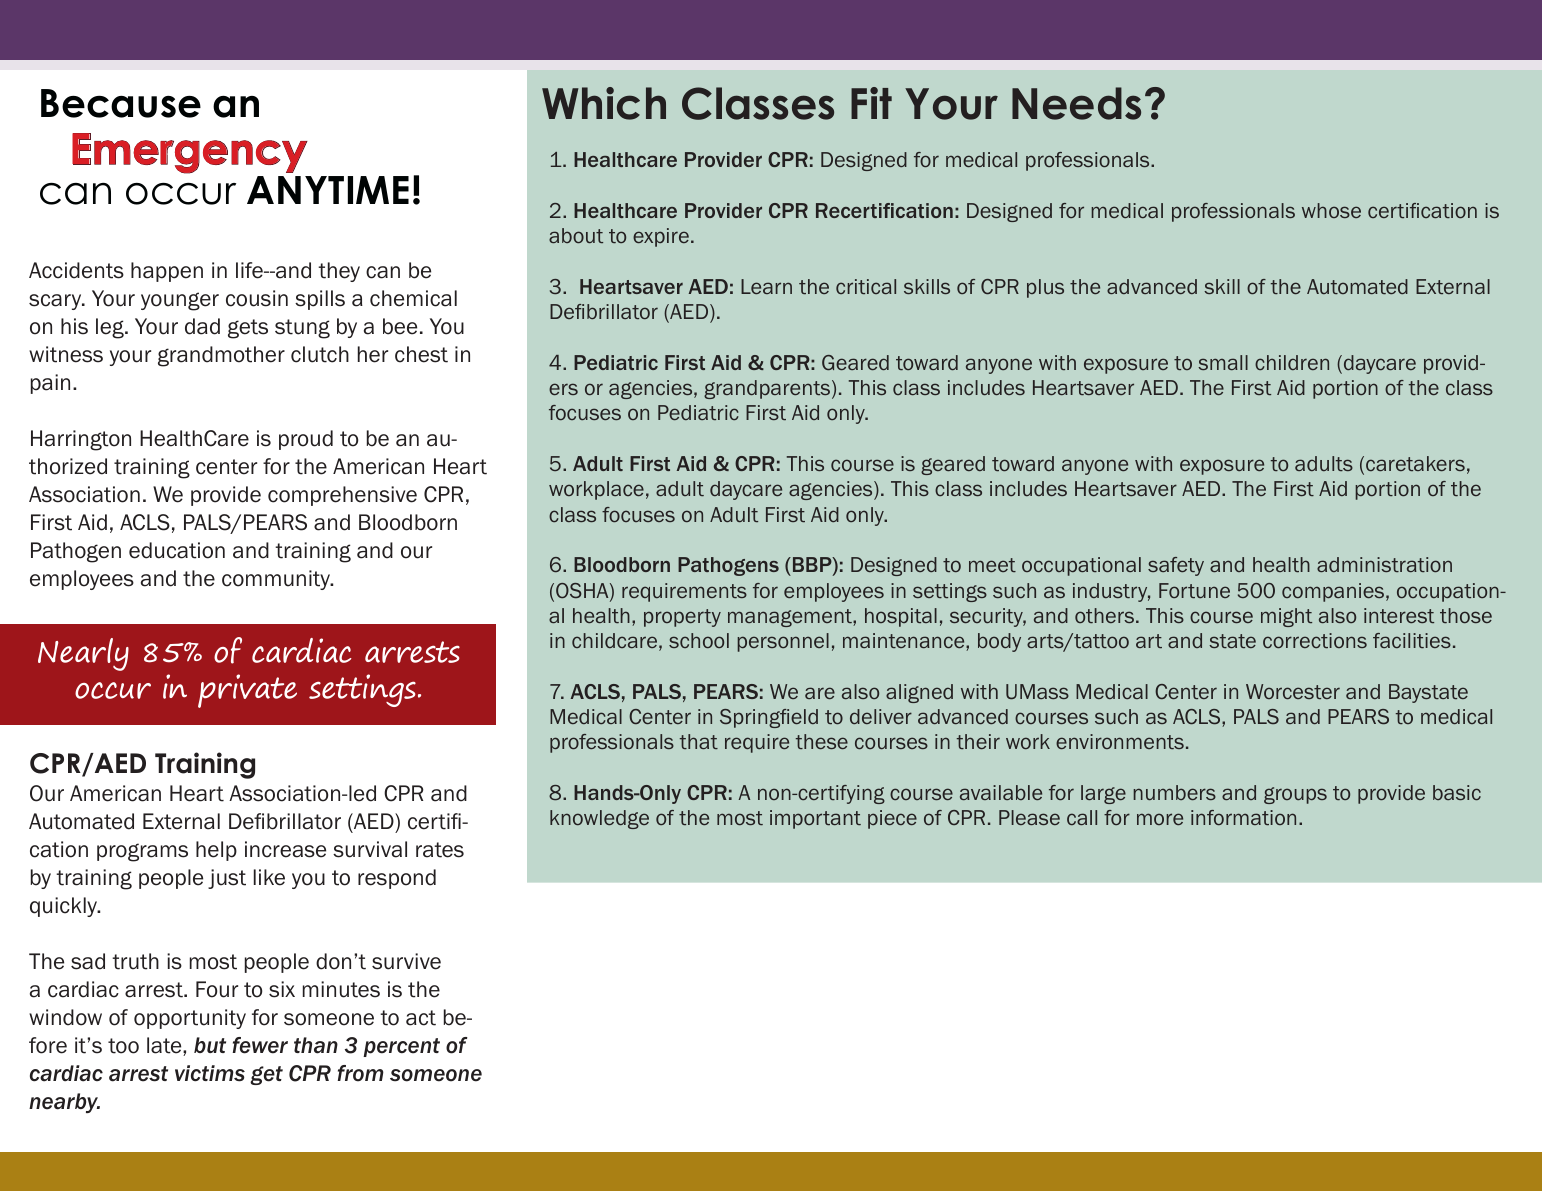 Image resolution: width=1542 pixels, height=1191 pixels. Describe the element at coordinates (871, 103) in the screenshot. I see `Fit` at that location.
